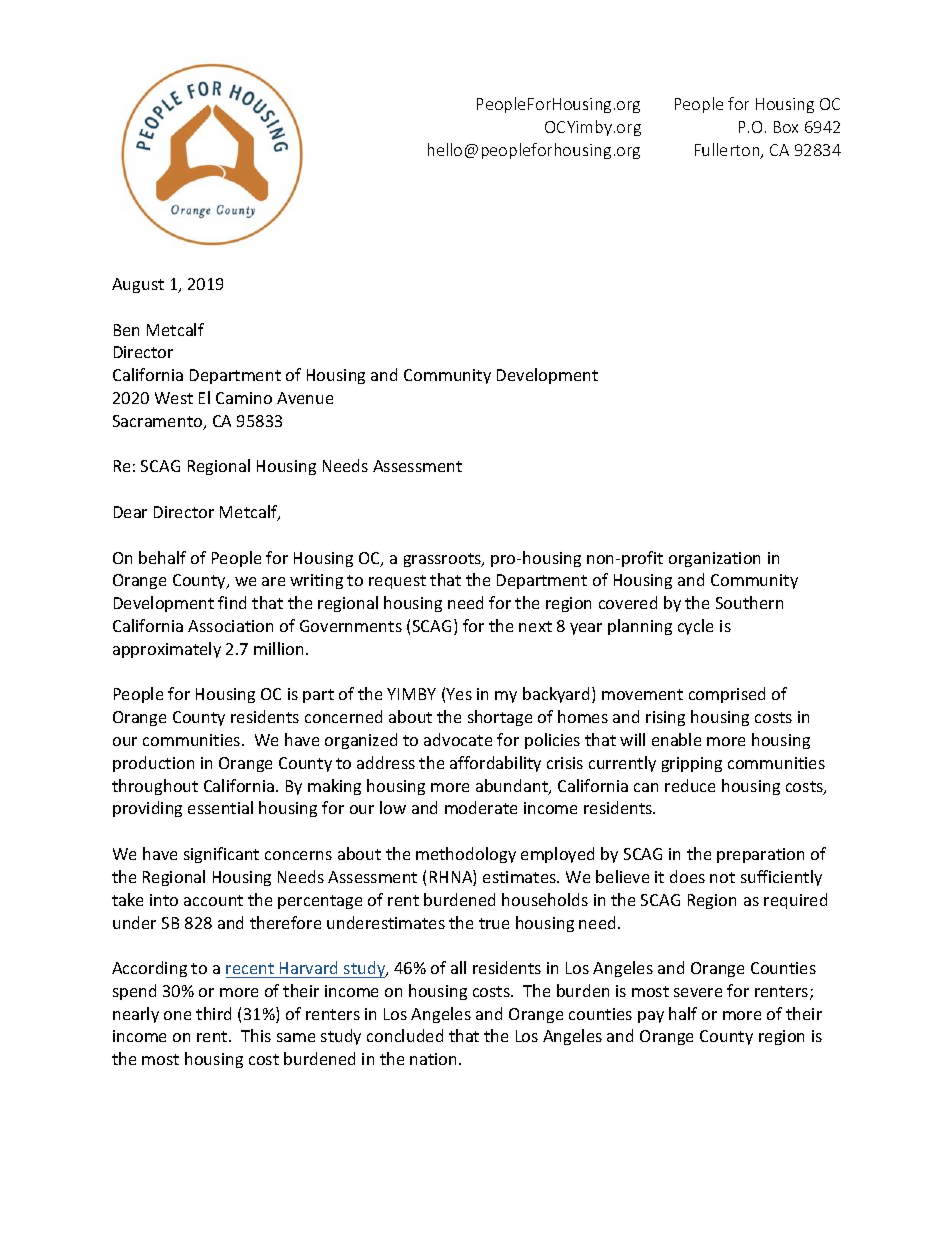 Image resolution: width=952 pixels, height=1233 pixels. What do you see at coordinates (676, 739) in the document?
I see `enable` at bounding box center [676, 739].
